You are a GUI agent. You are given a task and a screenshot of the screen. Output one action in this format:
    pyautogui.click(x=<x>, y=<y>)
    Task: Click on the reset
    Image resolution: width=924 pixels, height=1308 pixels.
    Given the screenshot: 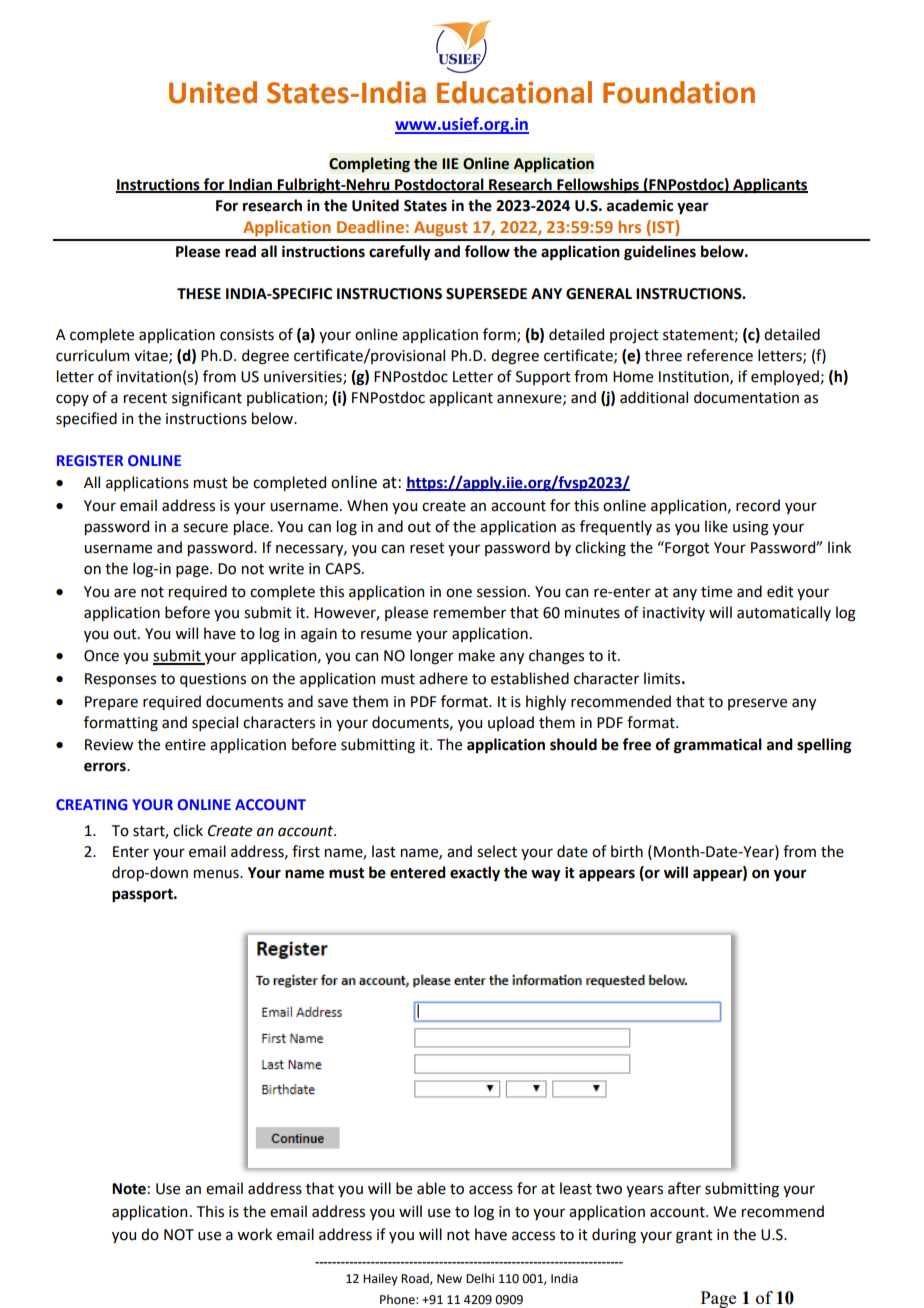 What is the action you would take?
    pyautogui.click(x=427, y=548)
